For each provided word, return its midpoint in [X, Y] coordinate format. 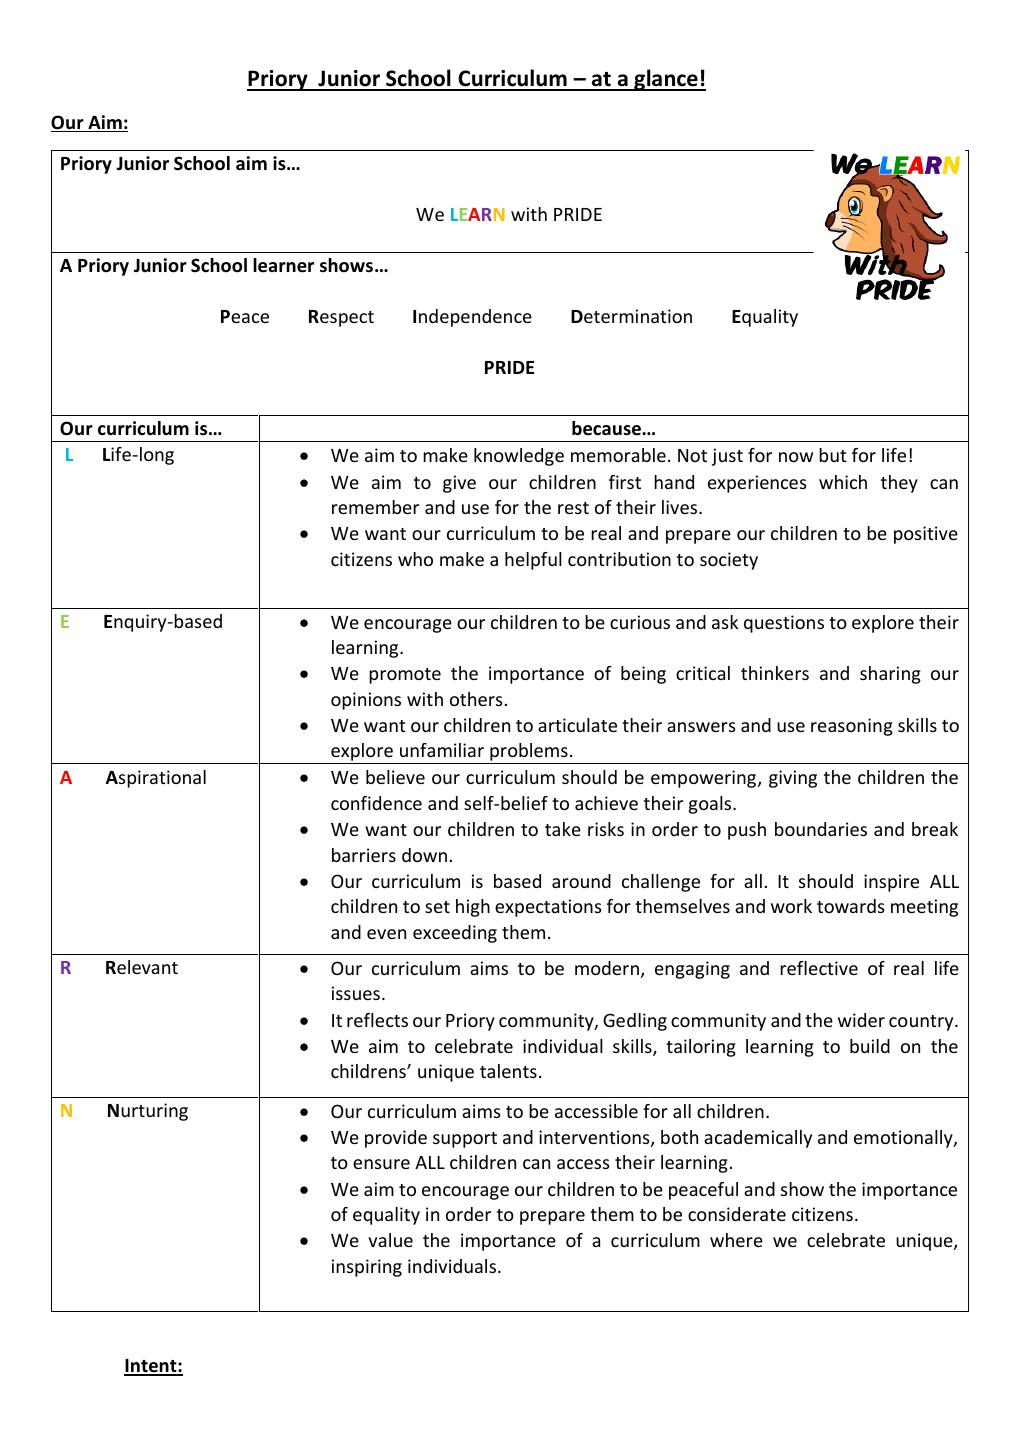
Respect [341, 318]
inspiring [367, 1268]
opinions [366, 701]
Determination [631, 316]
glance [666, 80]
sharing [890, 675]
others [476, 699]
